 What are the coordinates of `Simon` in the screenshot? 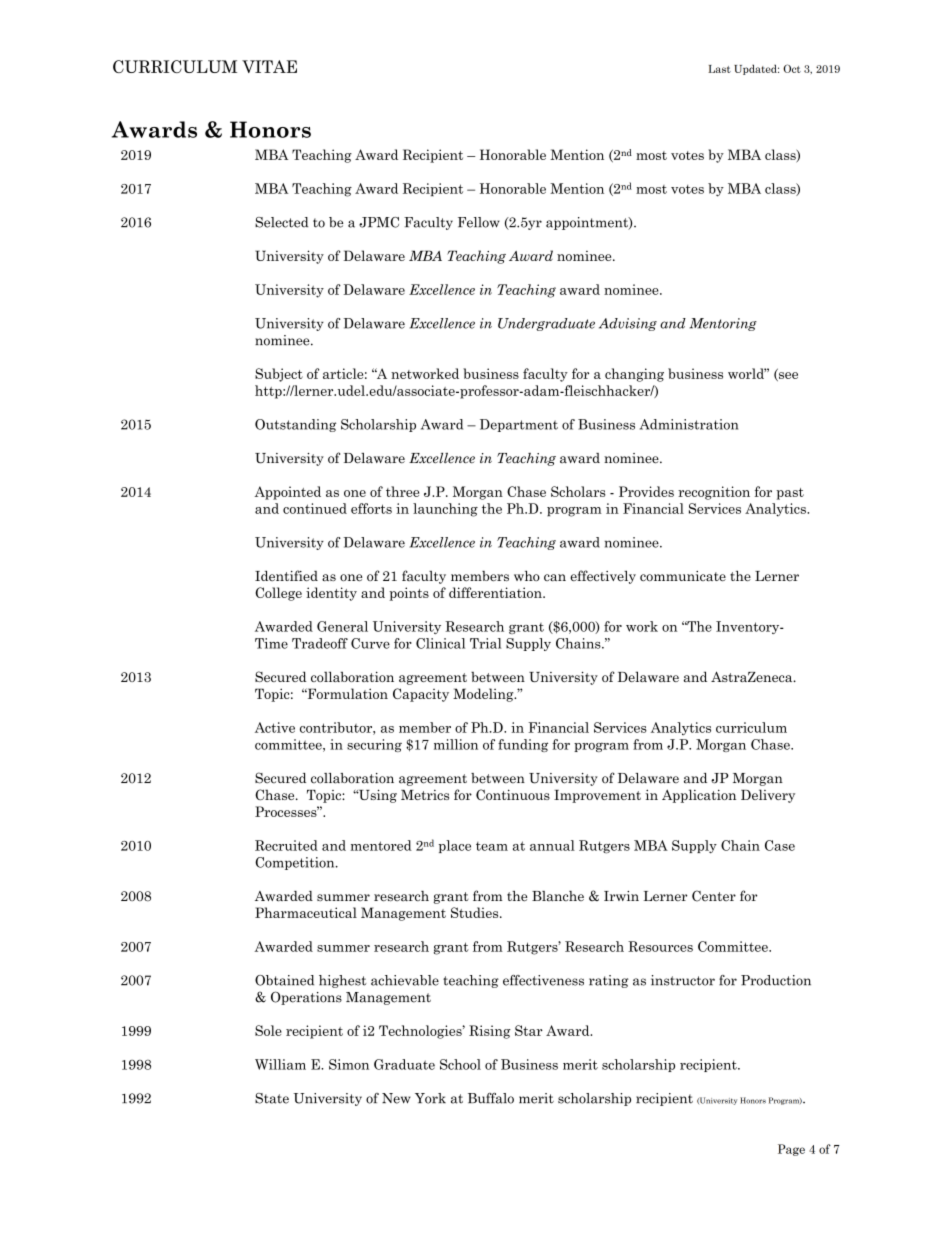 It's located at (349, 1064).
